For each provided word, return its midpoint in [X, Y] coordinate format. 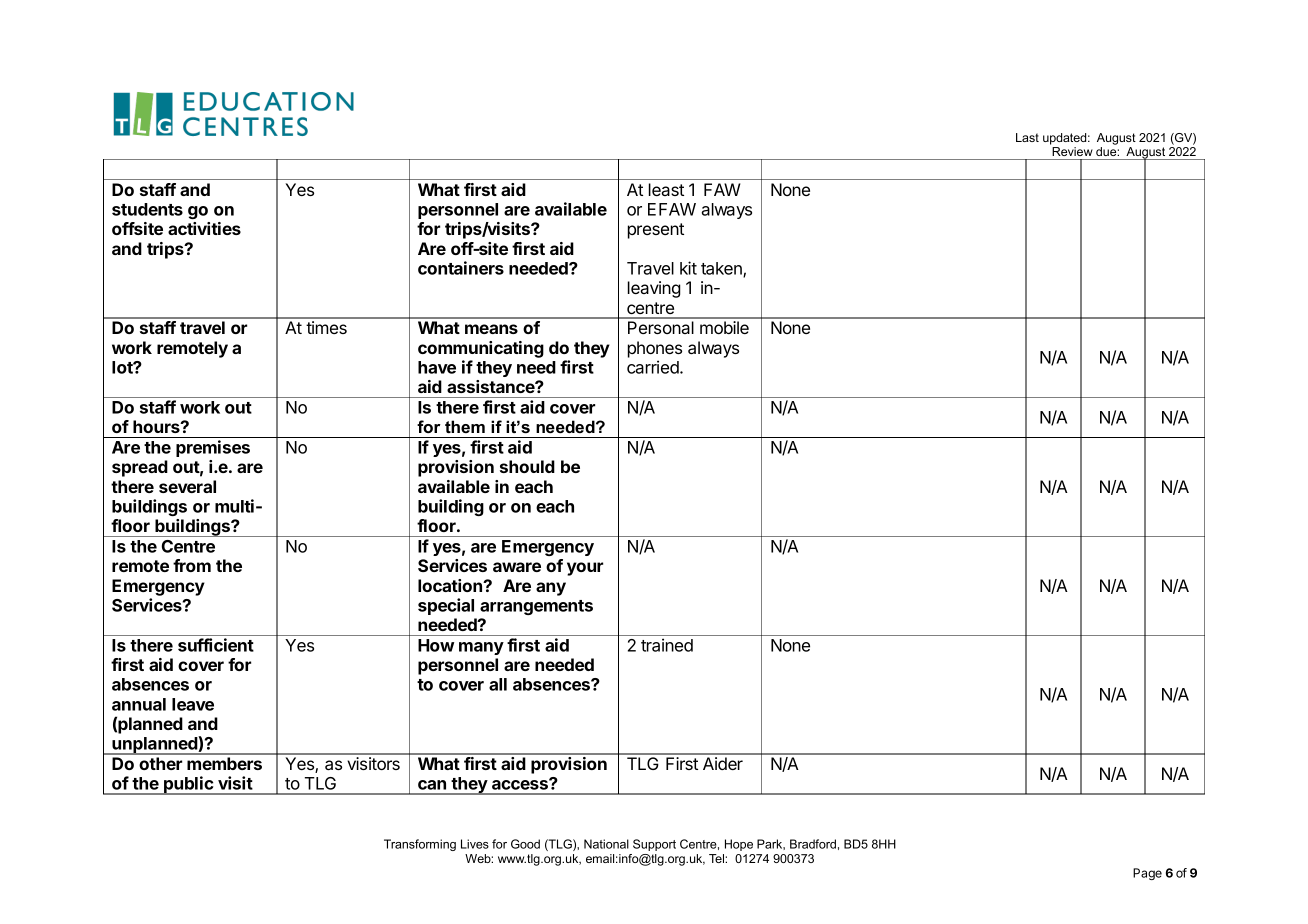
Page [1147, 874]
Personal [661, 327]
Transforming [420, 845]
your [585, 569]
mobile [724, 327]
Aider [723, 763]
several [187, 486]
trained [667, 645]
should [527, 466]
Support [654, 845]
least [666, 189]
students [147, 209]
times [326, 327]
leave [193, 704]
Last [1027, 137]
